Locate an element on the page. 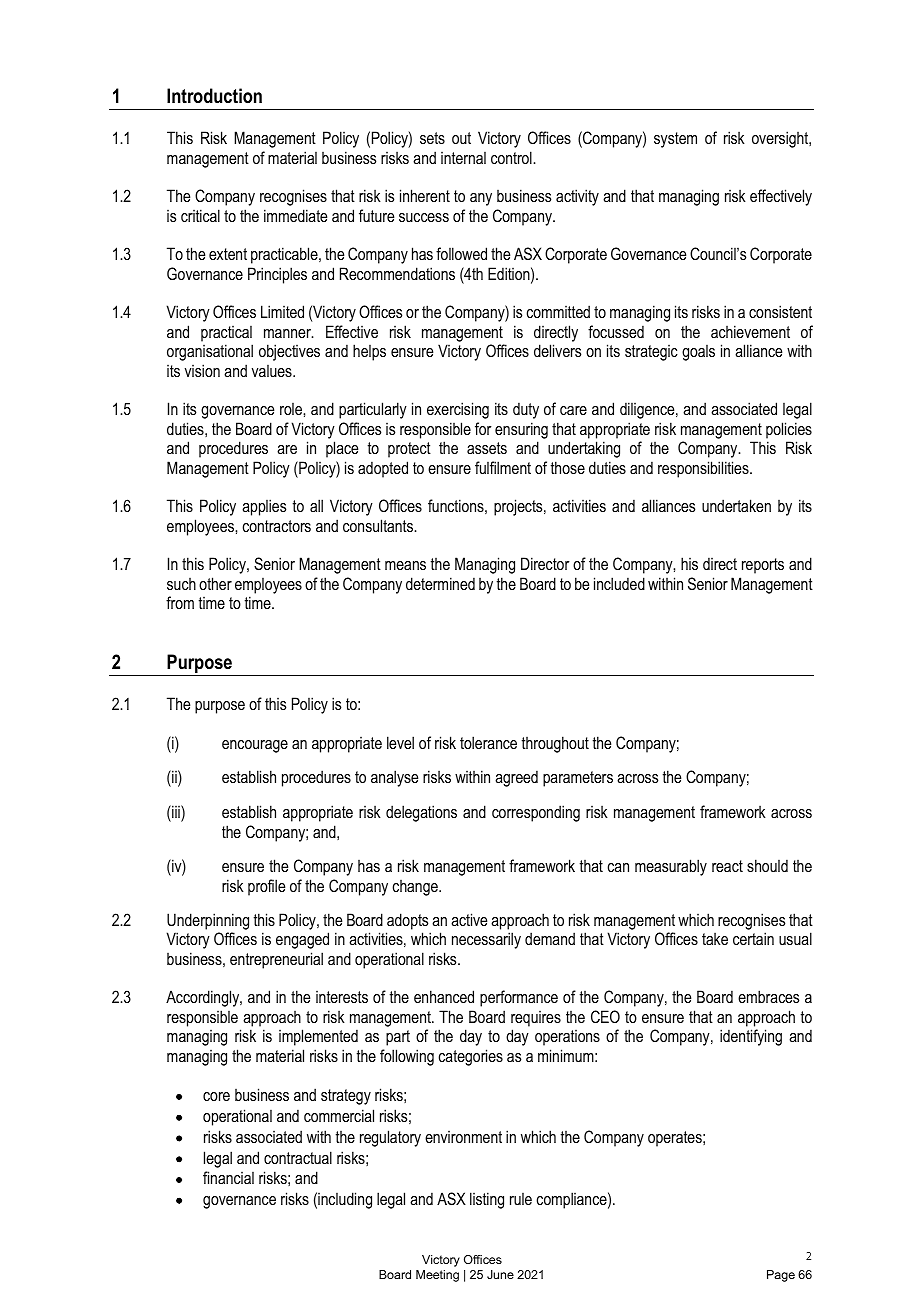 The width and height of the image is (924, 1308). tolerance is located at coordinates (488, 742).
